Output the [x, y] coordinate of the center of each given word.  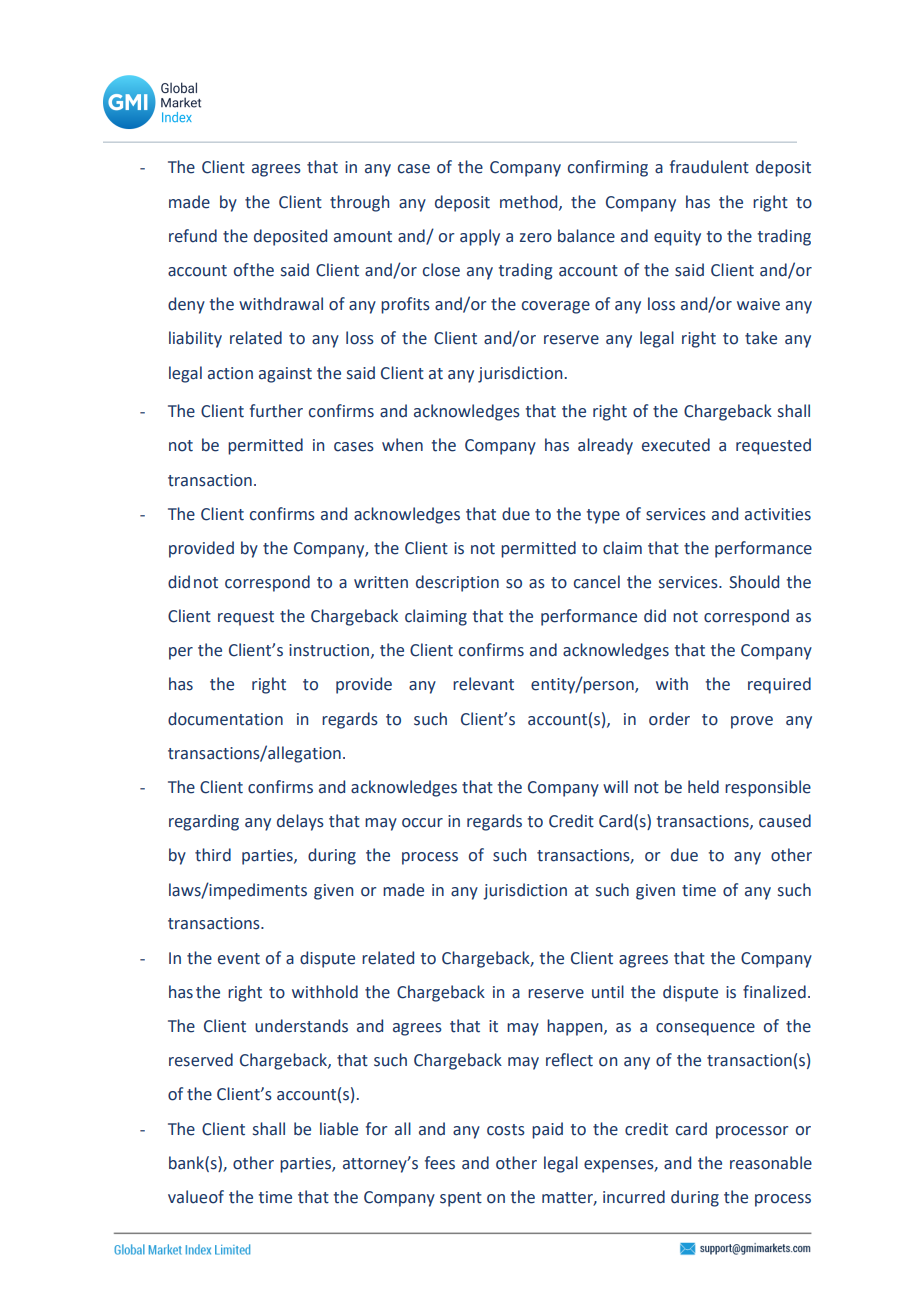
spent [461, 1199]
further [276, 411]
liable [339, 1129]
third [213, 855]
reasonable [771, 1163]
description [457, 583]
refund [193, 236]
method [530, 202]
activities [778, 514]
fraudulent [709, 167]
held [703, 787]
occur [422, 823]
